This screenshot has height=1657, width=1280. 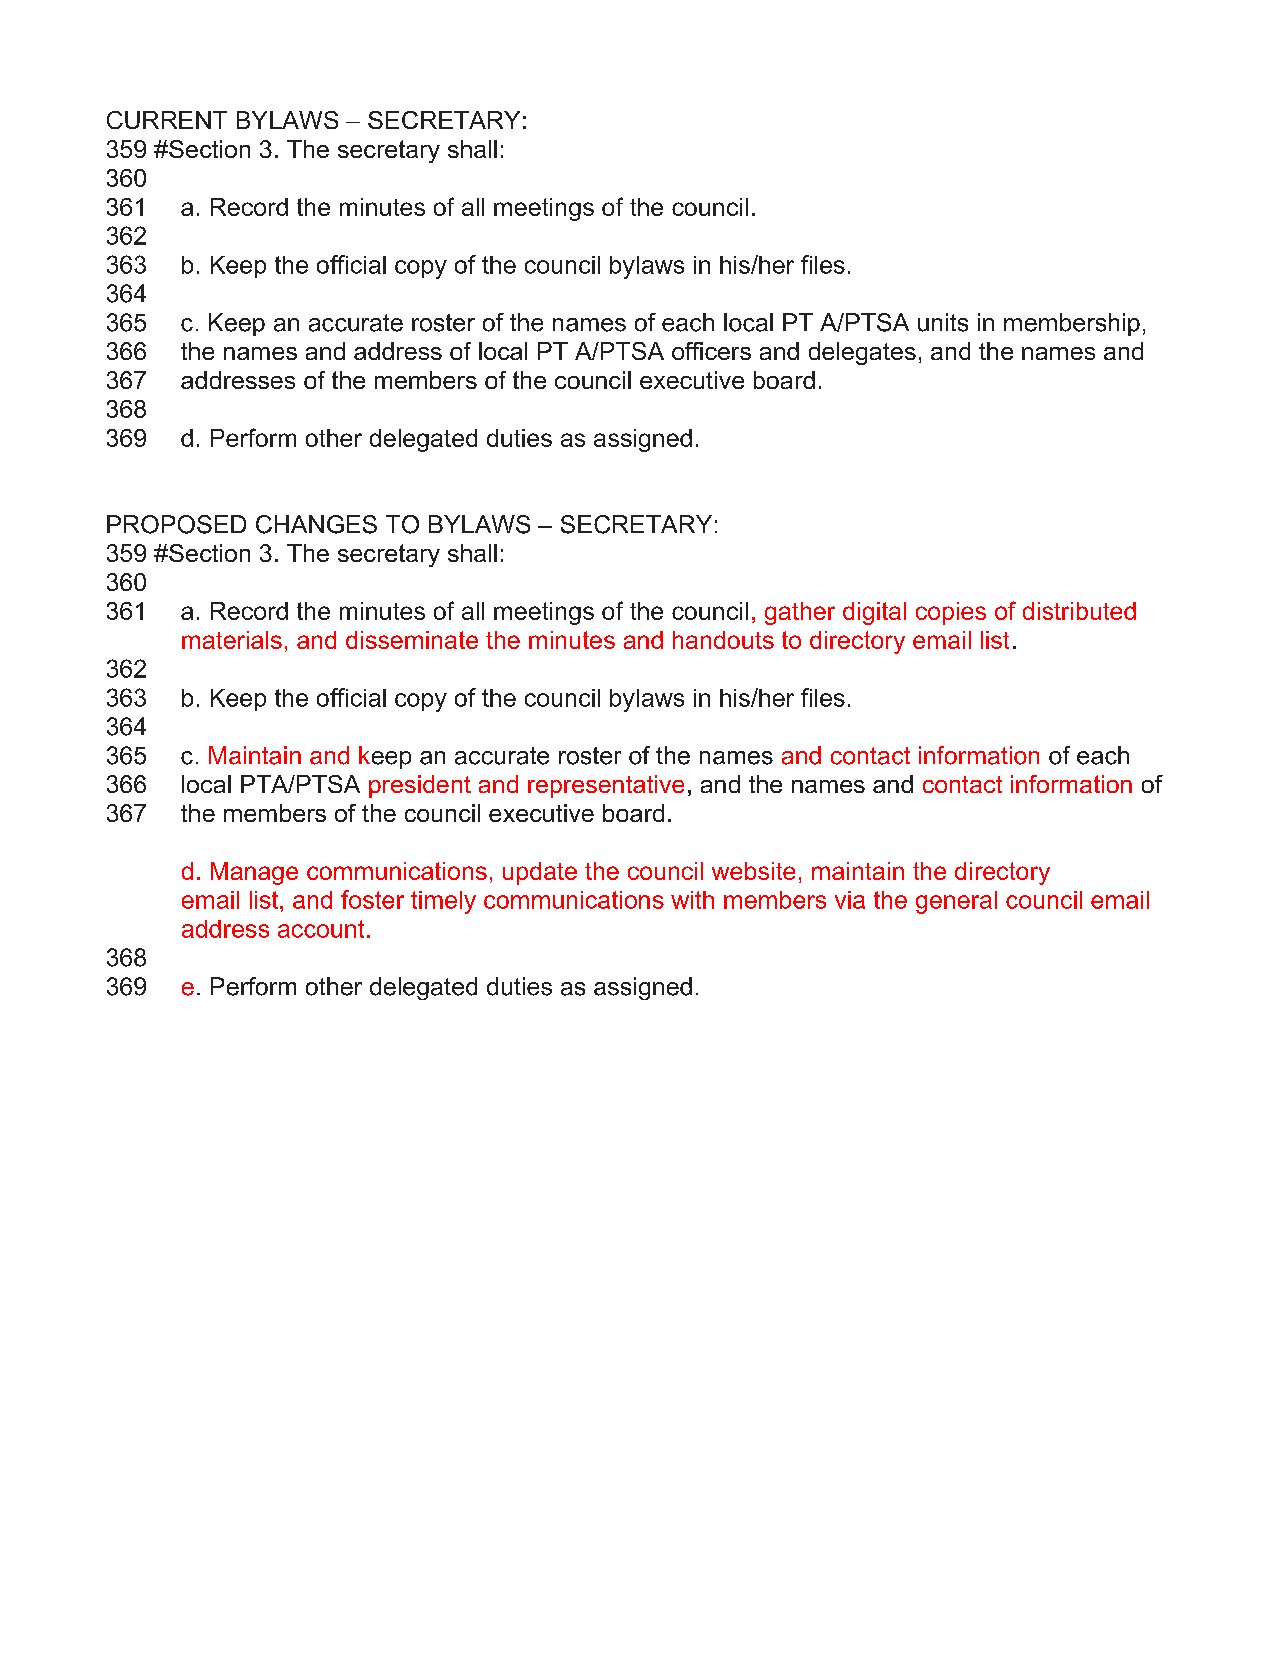 What do you see at coordinates (956, 902) in the screenshot?
I see `general` at bounding box center [956, 902].
